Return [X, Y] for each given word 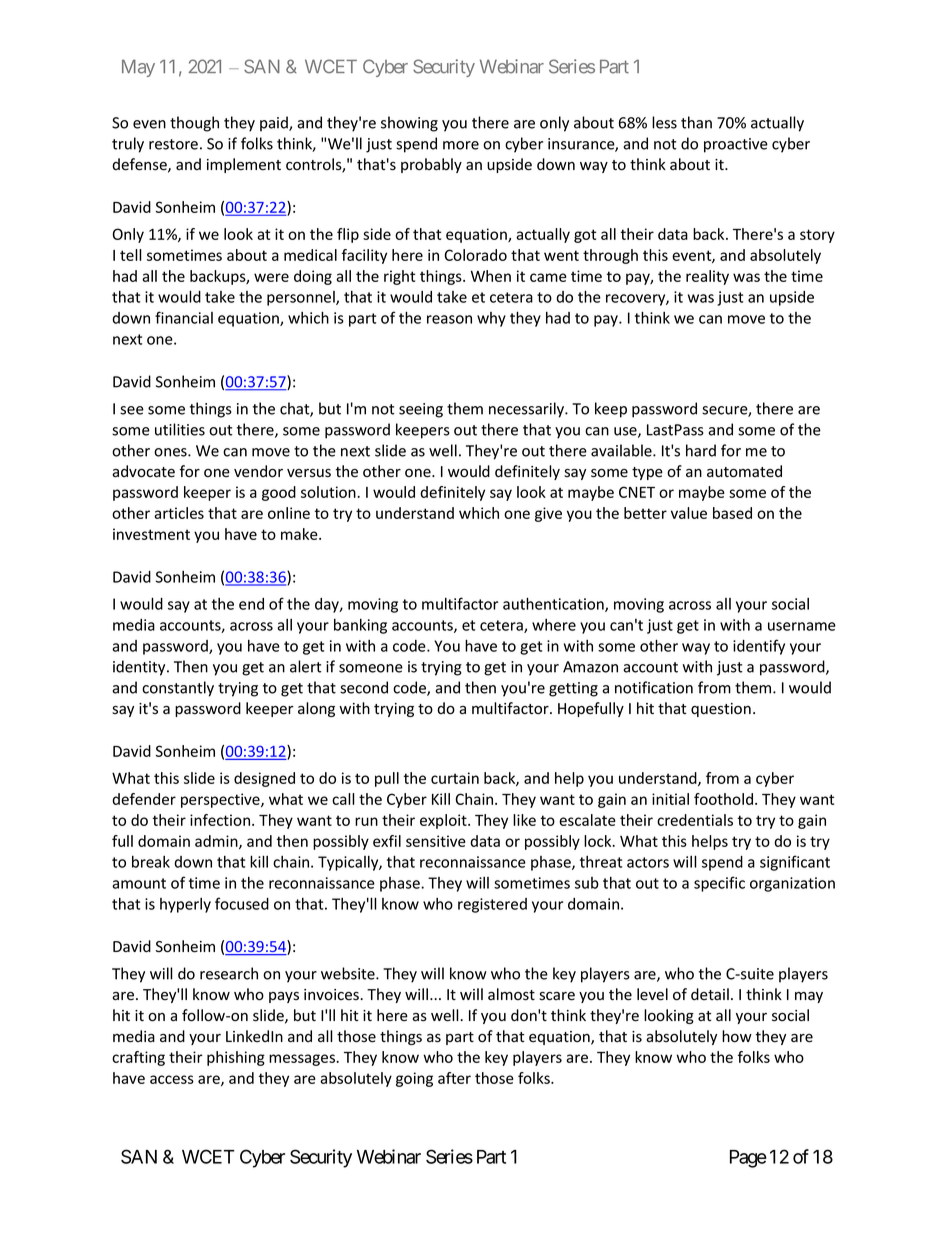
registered [492, 905]
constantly [178, 689]
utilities [180, 429]
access [172, 1079]
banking [360, 626]
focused [242, 903]
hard [701, 450]
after [454, 1078]
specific [719, 884]
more [461, 145]
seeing [421, 410]
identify [759, 647]
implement [244, 165]
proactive [736, 145]
